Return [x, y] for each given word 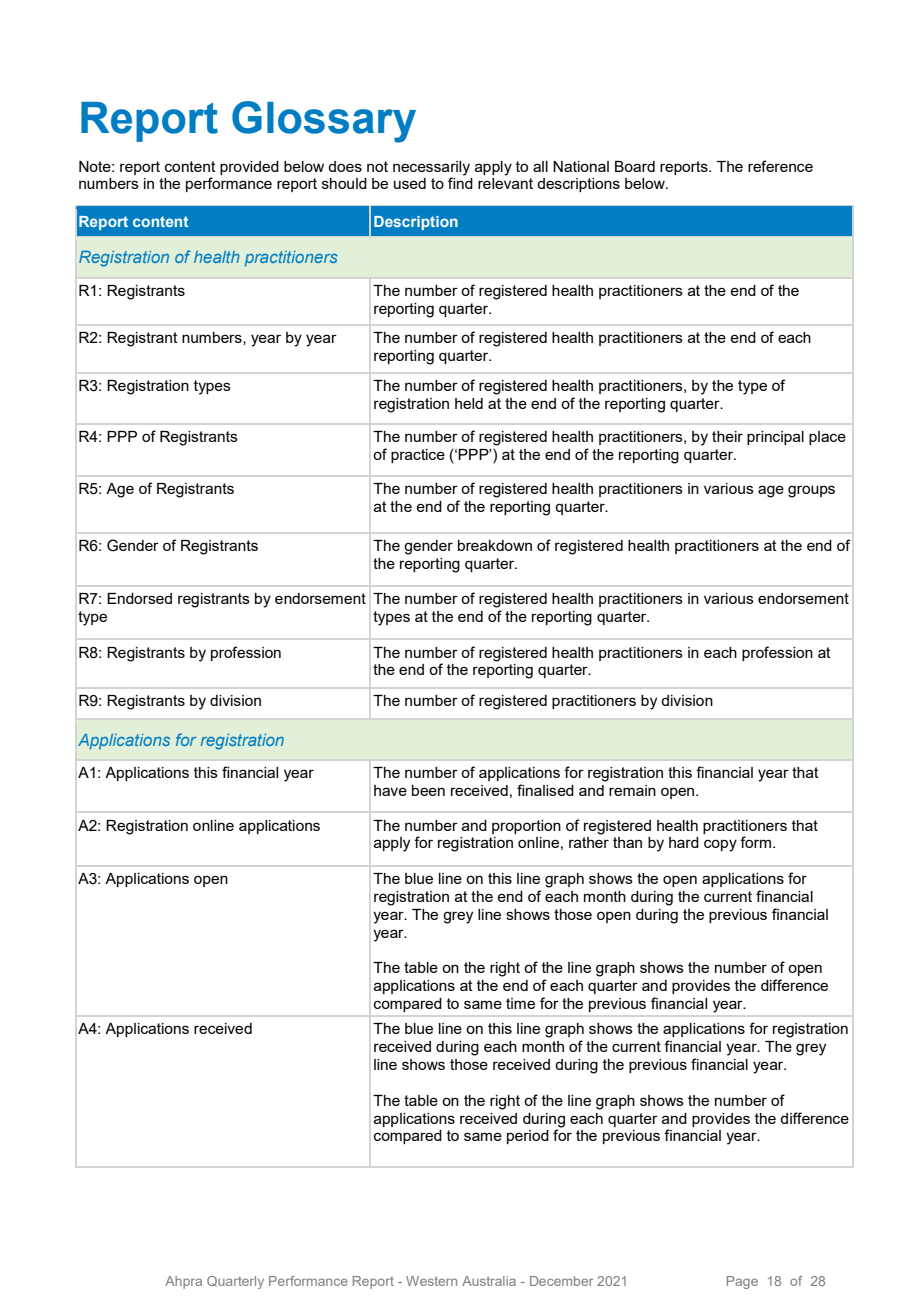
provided [249, 168]
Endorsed [139, 598]
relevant [505, 183]
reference [780, 166]
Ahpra [183, 1282]
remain [632, 790]
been [428, 790]
